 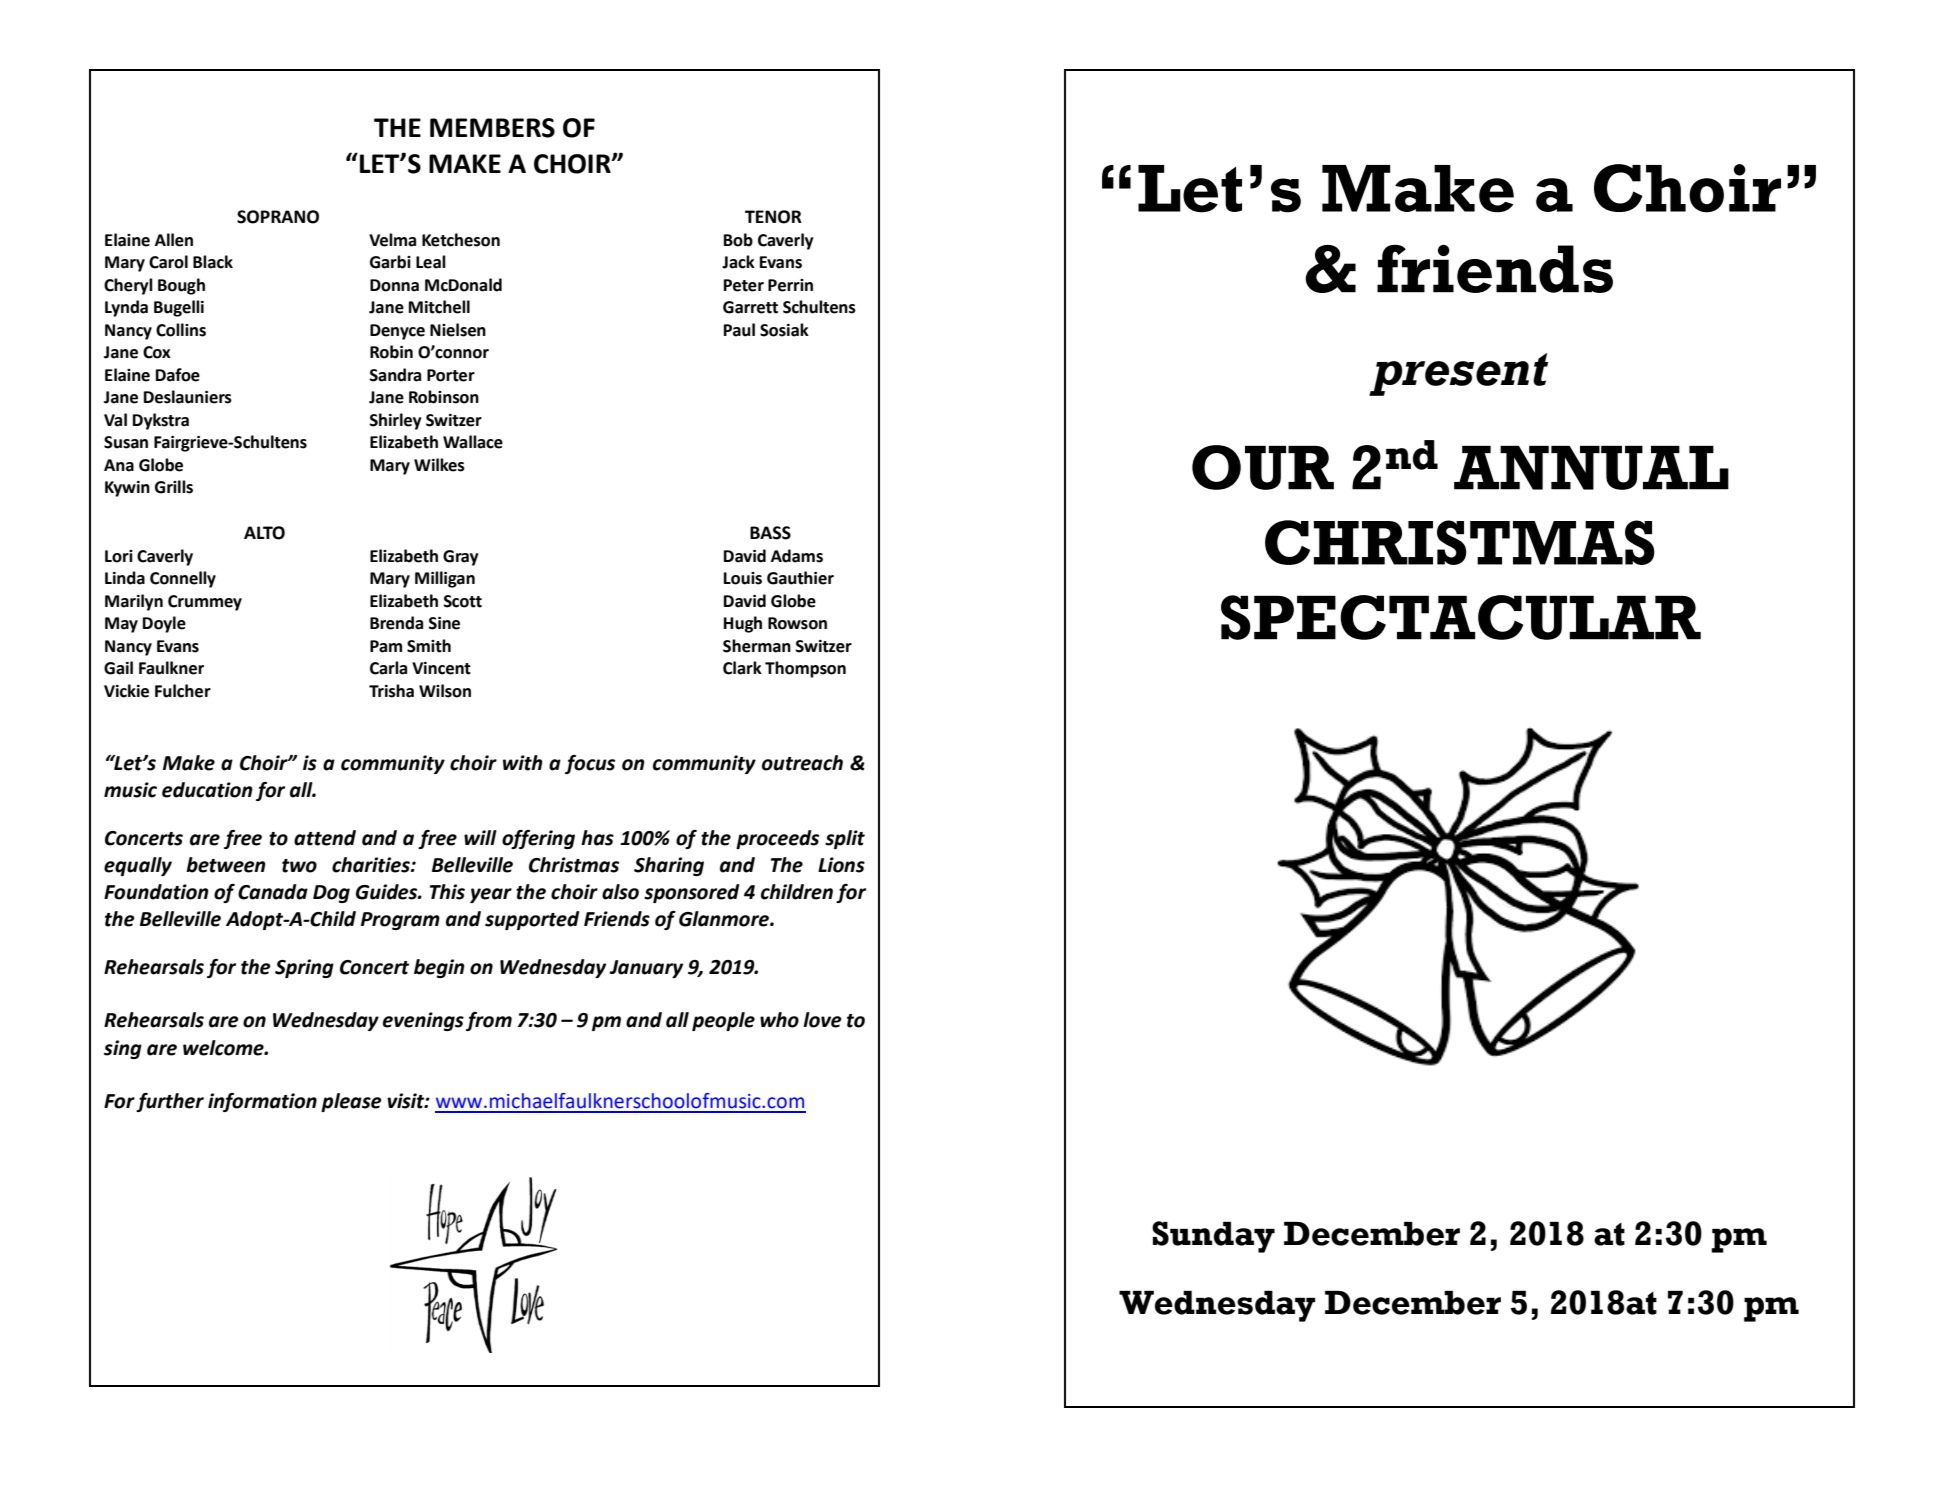 I want to click on Trisha, so click(x=391, y=691).
